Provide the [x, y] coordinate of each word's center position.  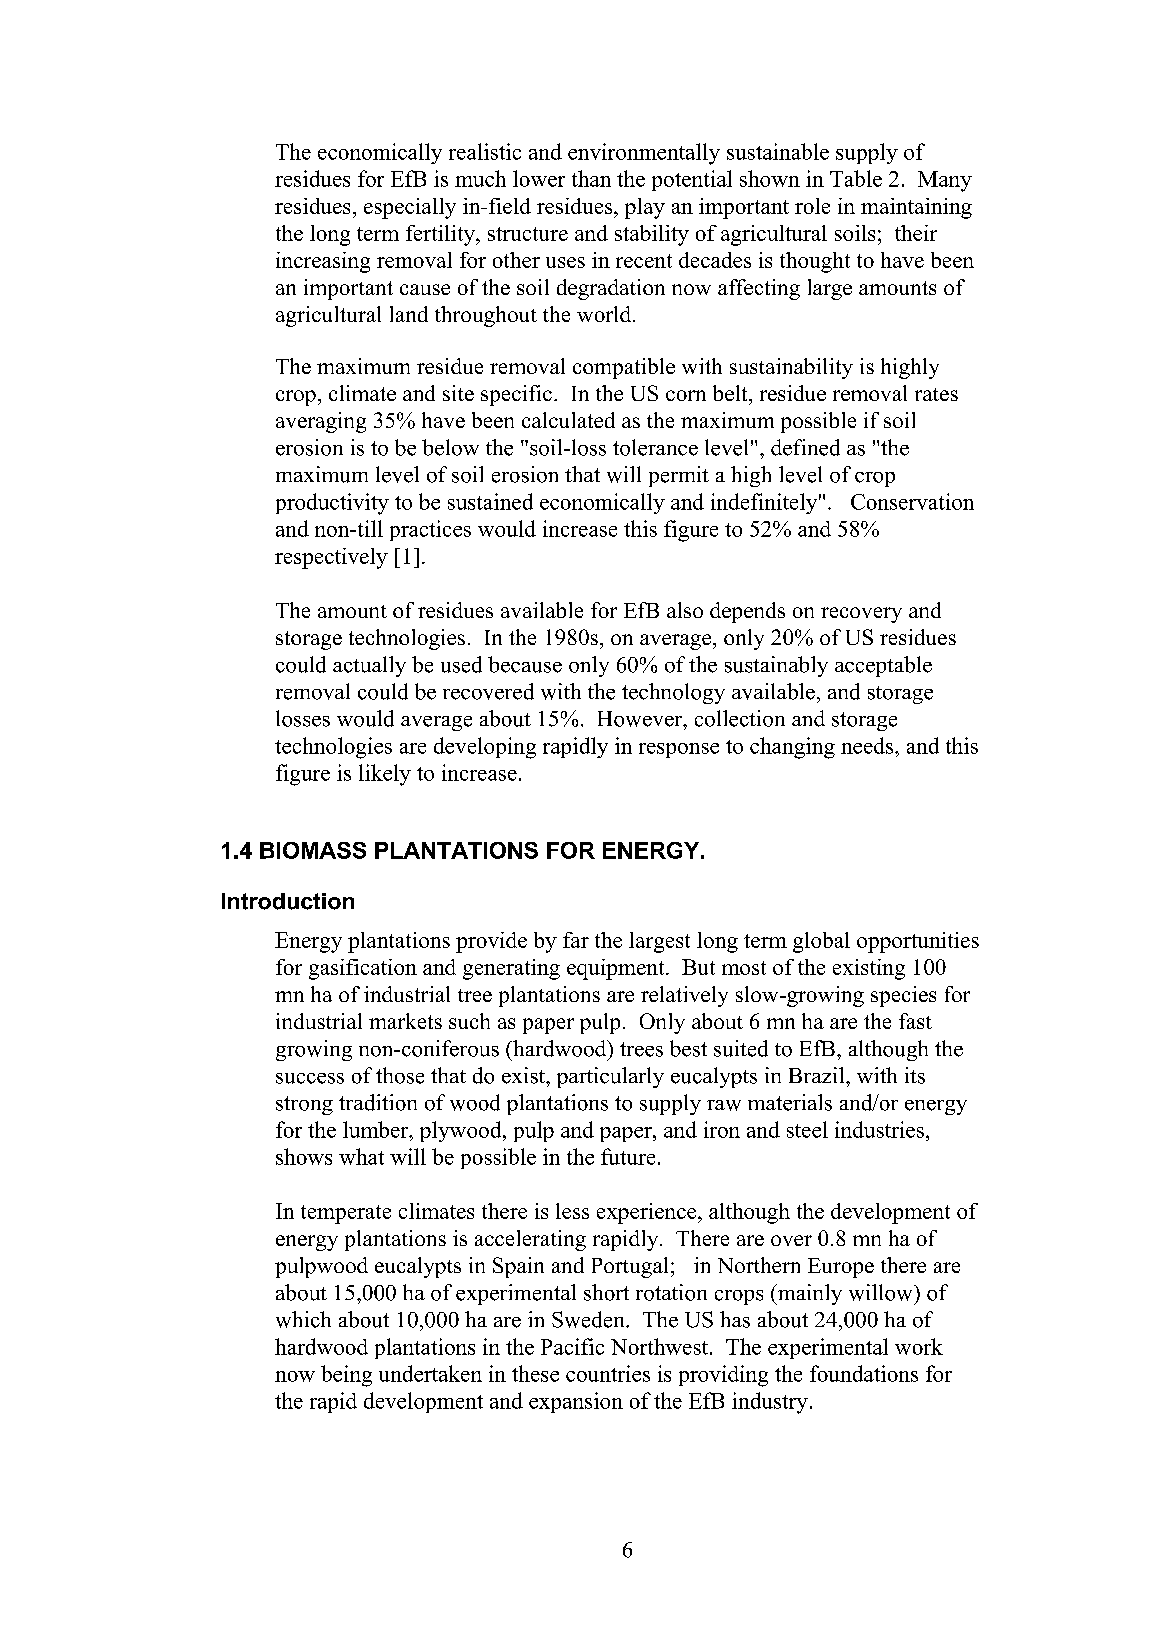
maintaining [916, 208]
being [346, 1376]
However [641, 719]
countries [608, 1373]
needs [868, 745]
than [591, 178]
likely [385, 775]
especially [410, 208]
